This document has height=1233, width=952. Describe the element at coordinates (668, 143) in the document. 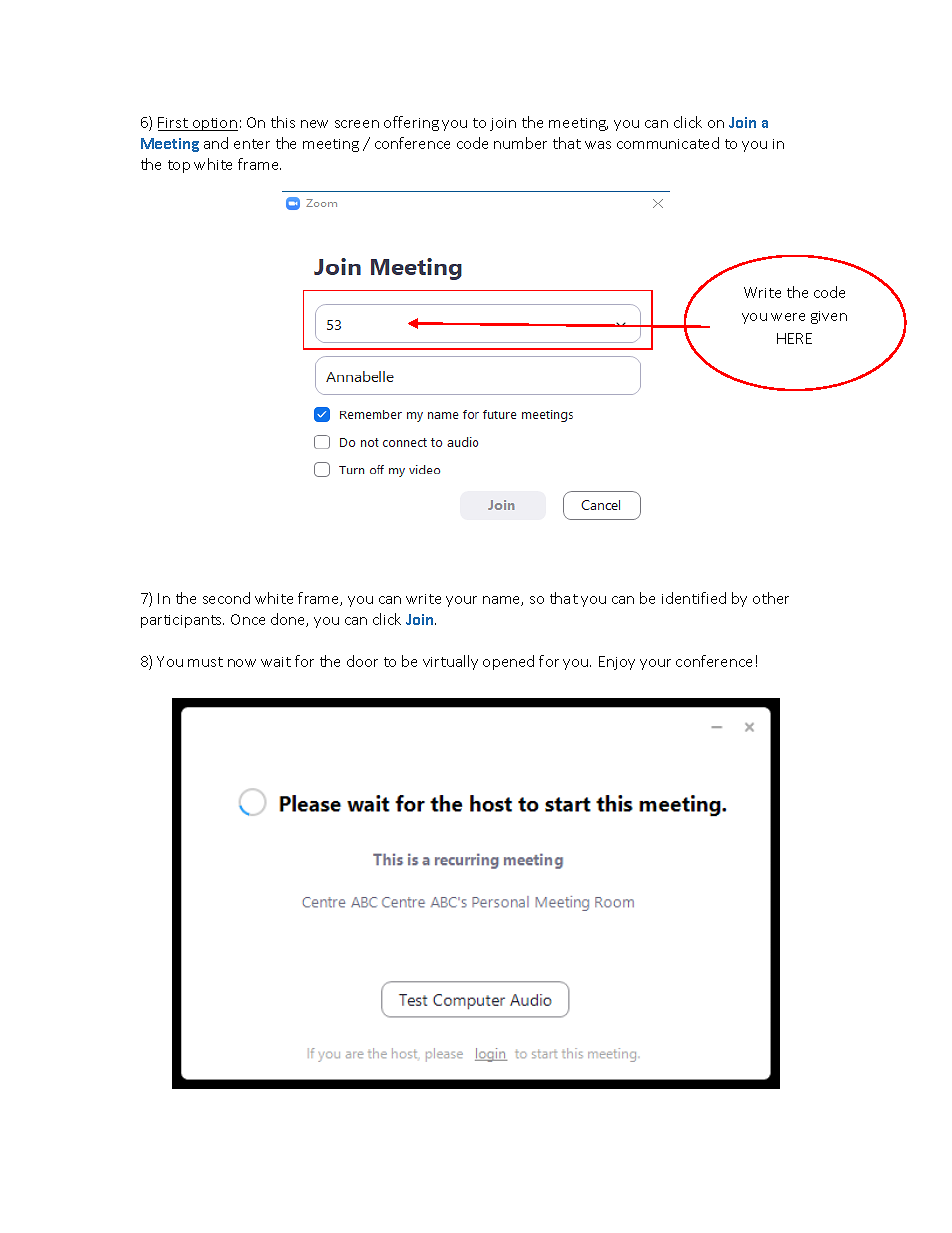

I see `communicated` at that location.
